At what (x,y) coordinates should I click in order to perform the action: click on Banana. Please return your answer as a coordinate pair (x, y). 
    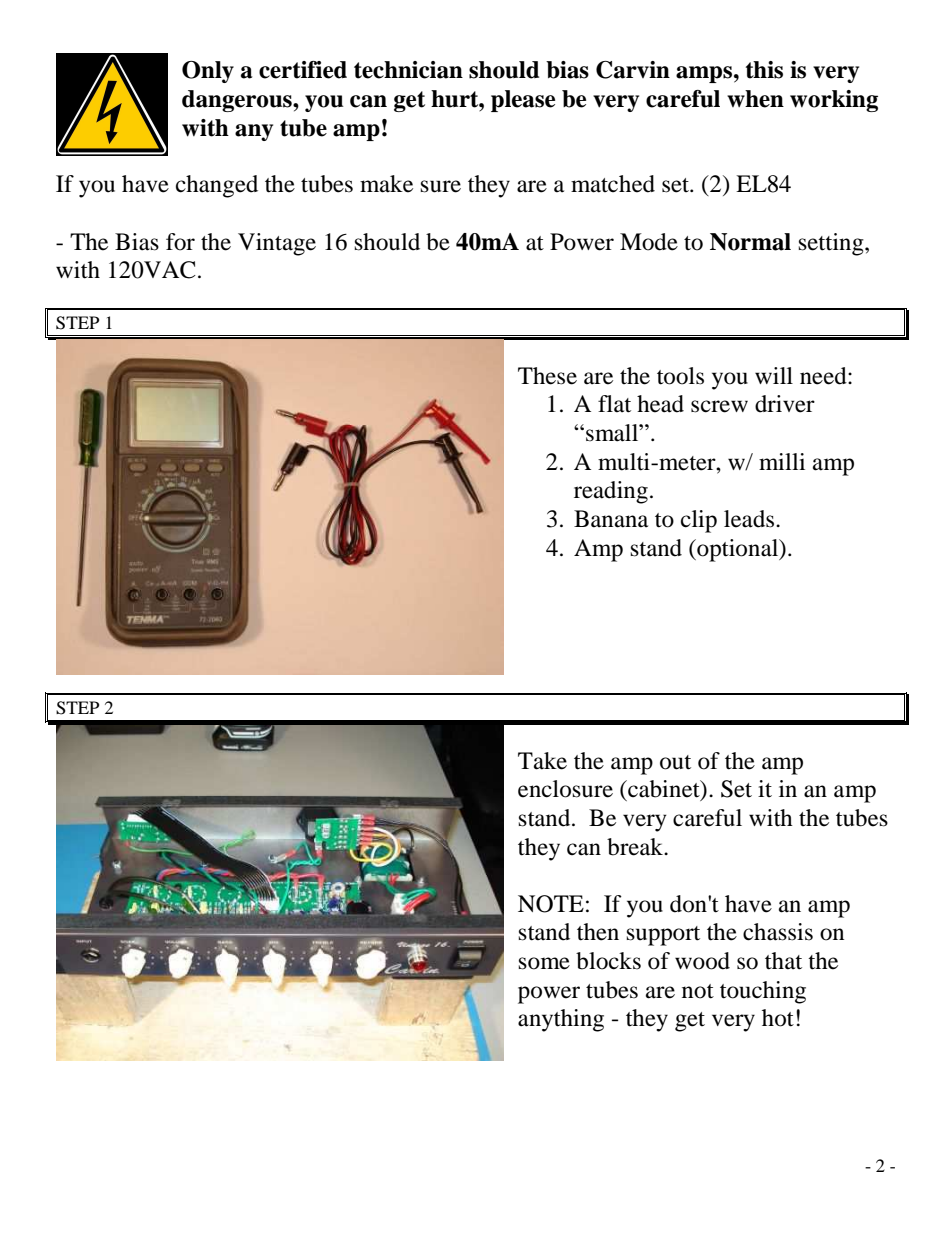
    Looking at the image, I should click on (611, 519).
